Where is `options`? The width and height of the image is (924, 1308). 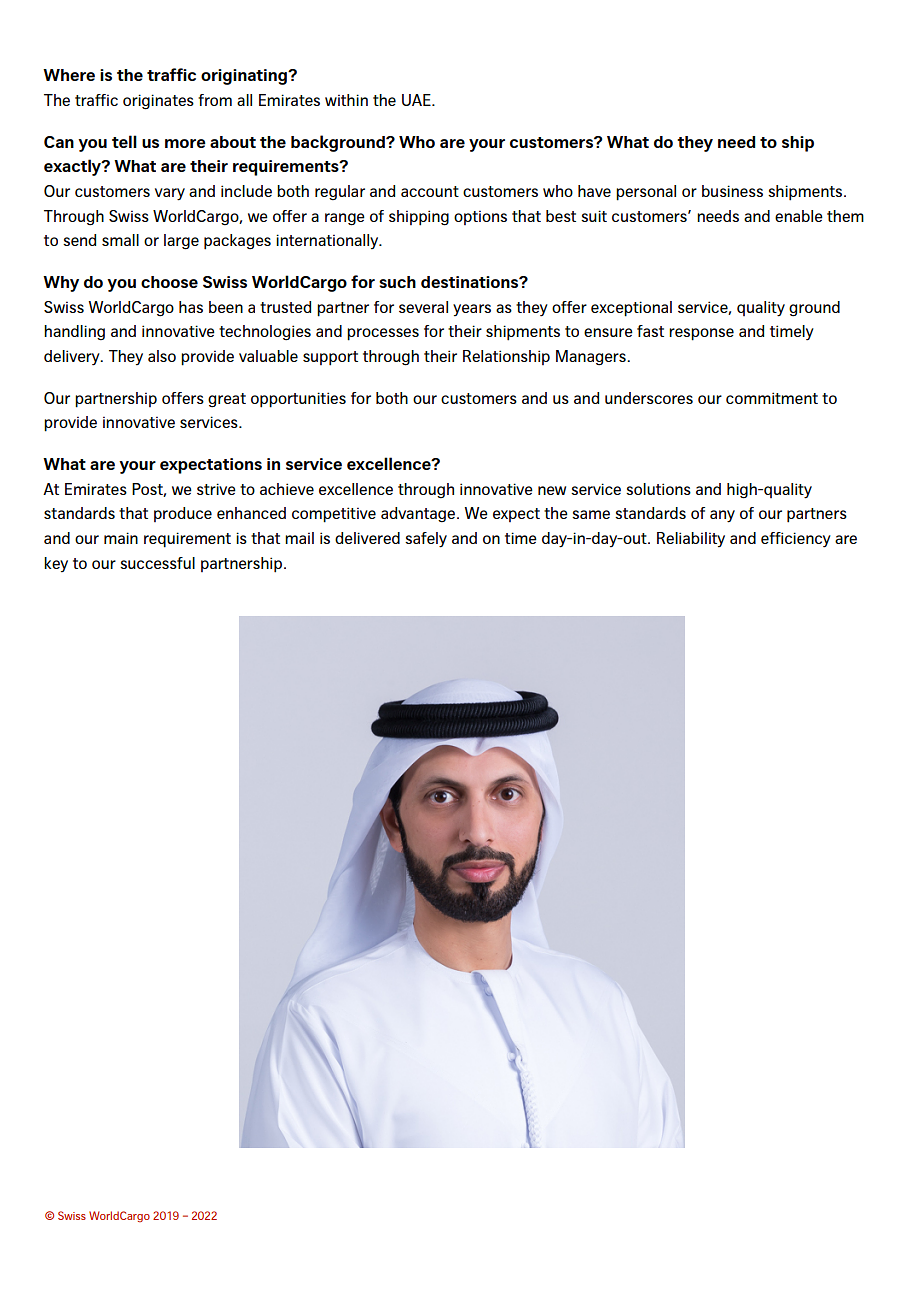
options is located at coordinates (480, 218).
